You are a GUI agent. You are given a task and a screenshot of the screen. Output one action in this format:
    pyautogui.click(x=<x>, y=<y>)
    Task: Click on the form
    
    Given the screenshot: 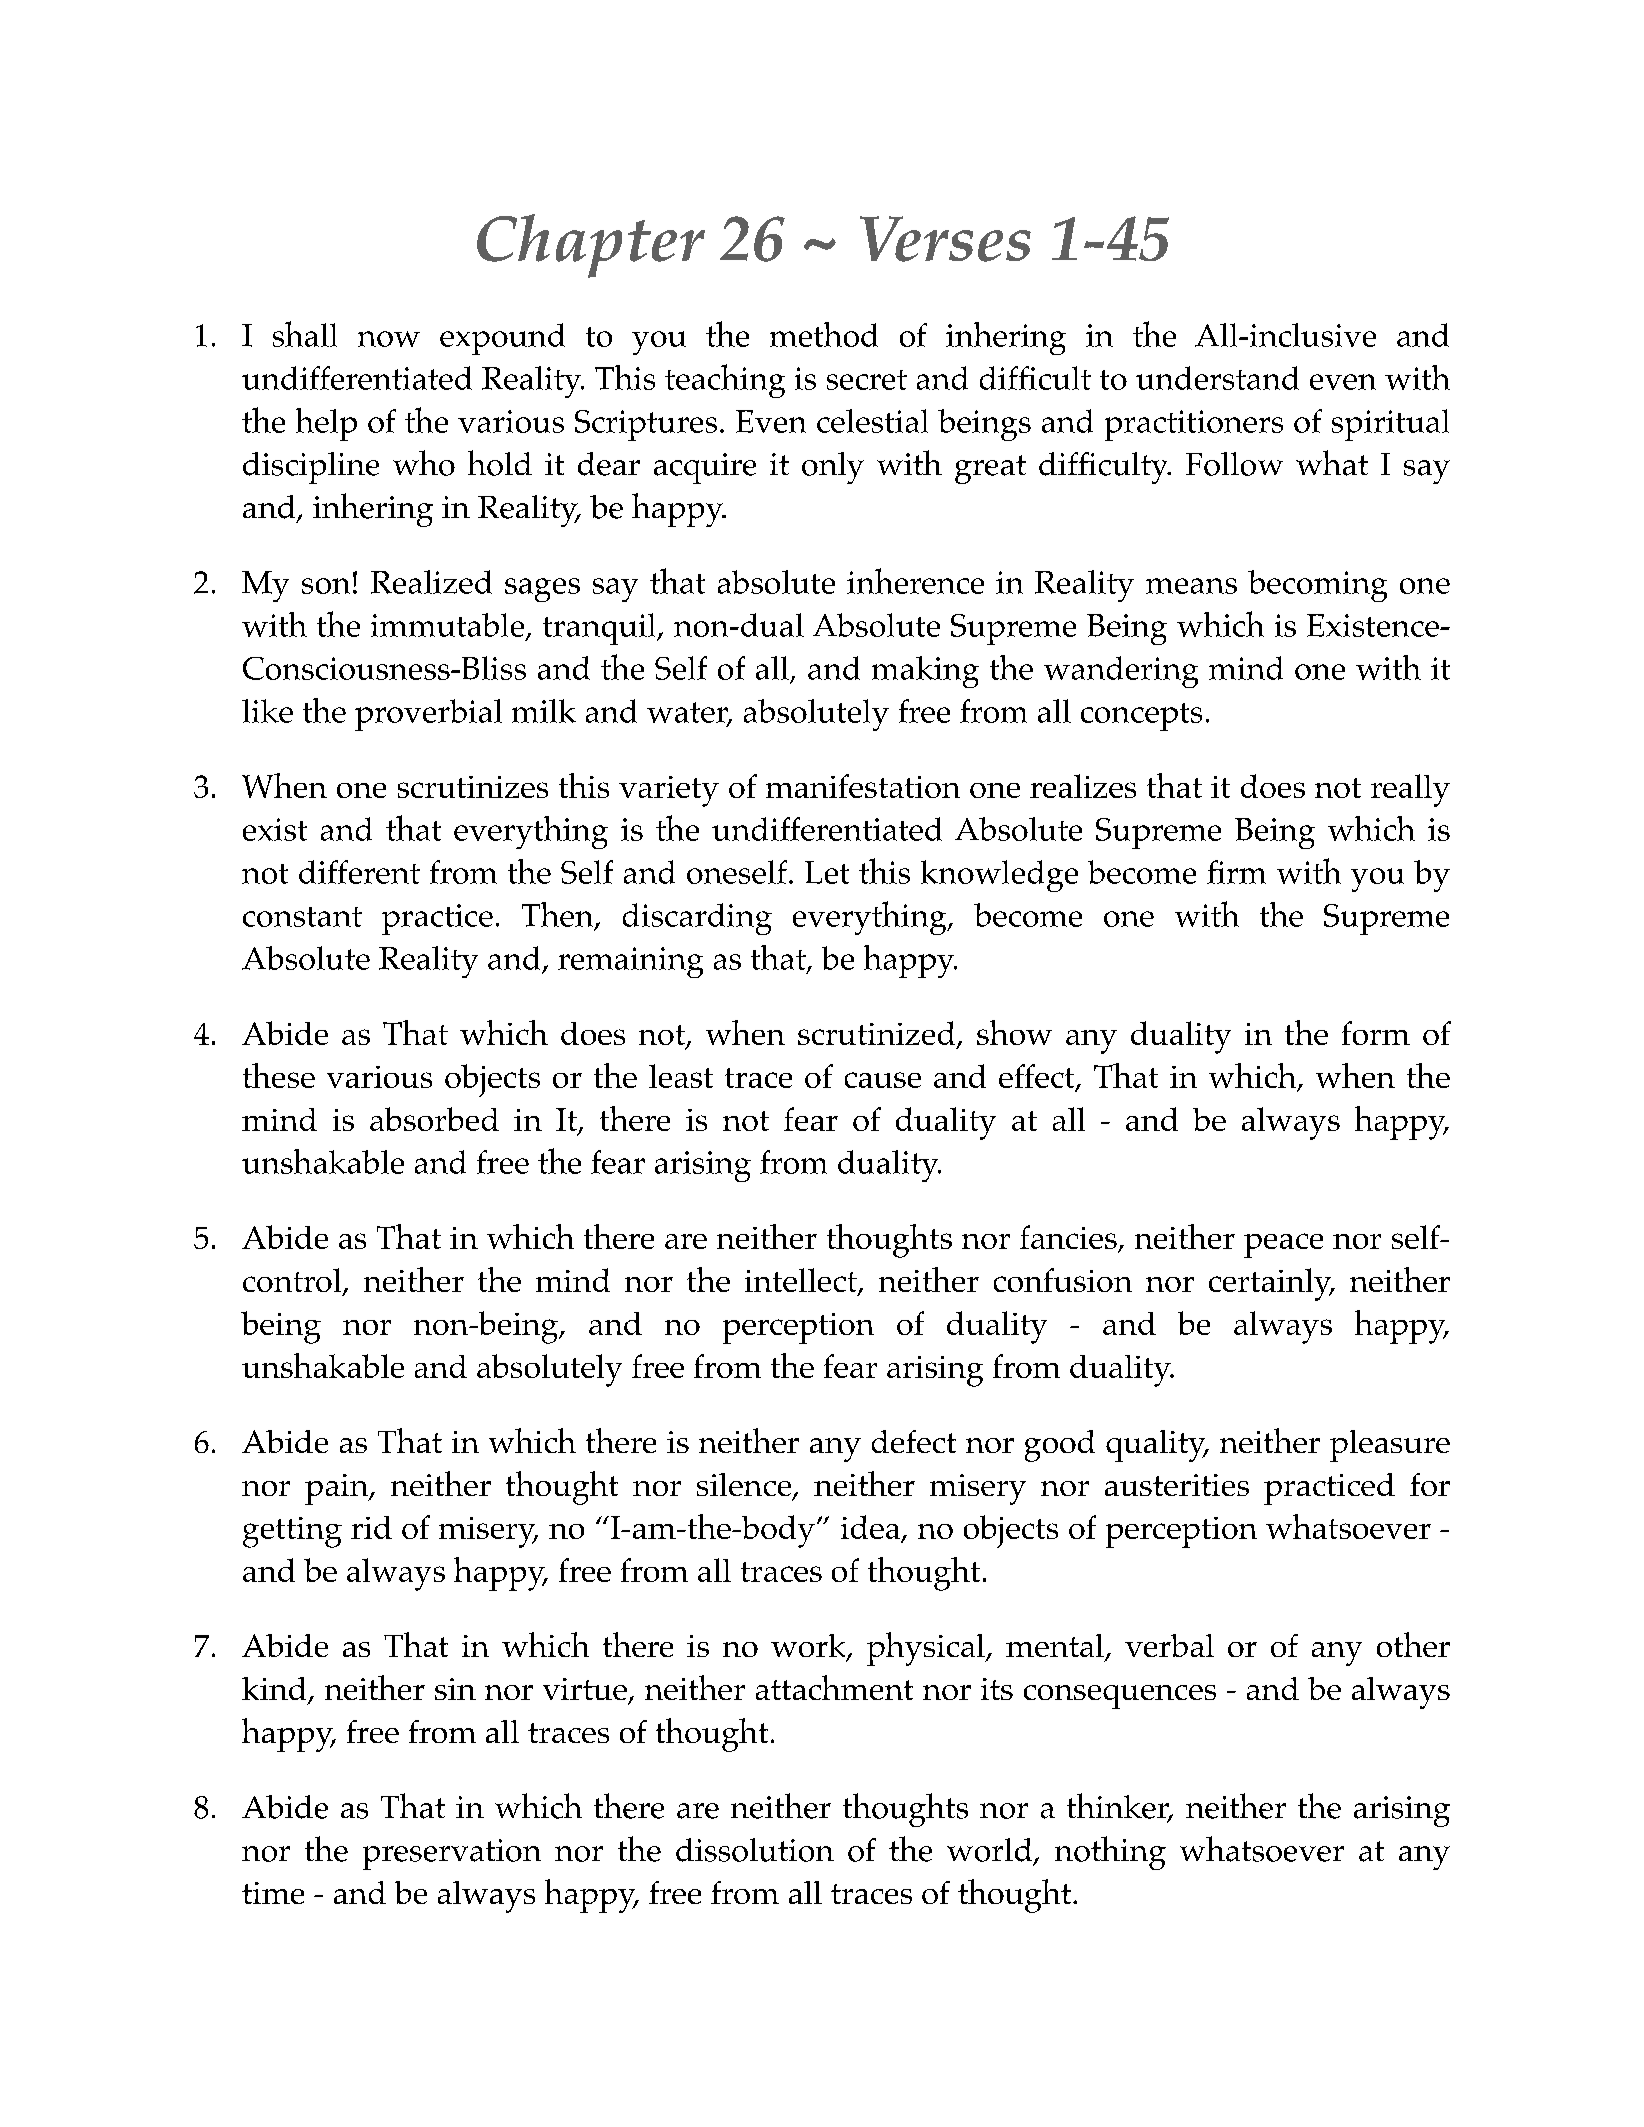 What is the action you would take?
    pyautogui.click(x=1376, y=1033)
